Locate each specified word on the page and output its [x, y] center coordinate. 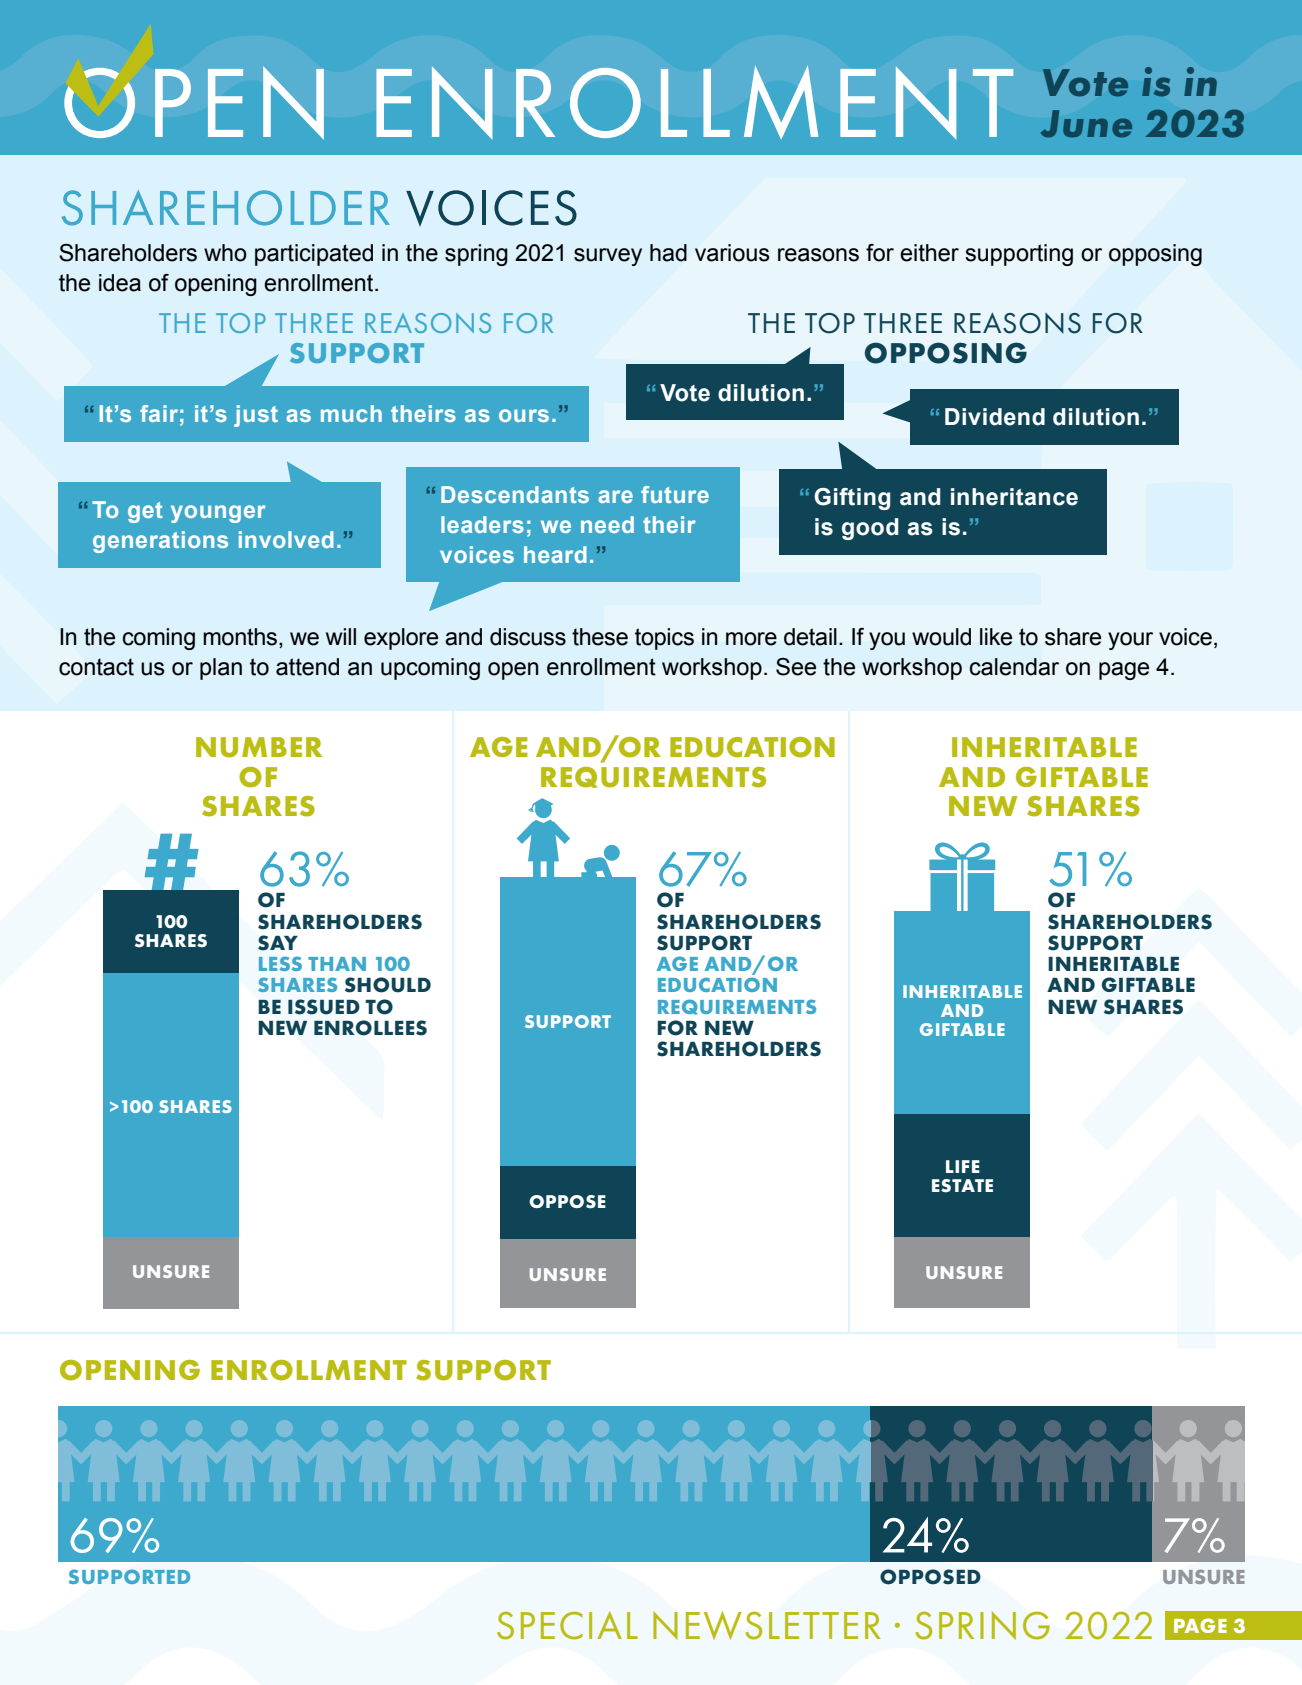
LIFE [963, 1166]
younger [218, 514]
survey [608, 257]
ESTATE [962, 1186]
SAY [278, 943]
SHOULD [388, 985]
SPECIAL [567, 1625]
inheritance [1014, 497]
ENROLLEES [370, 1028]
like [996, 637]
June [1086, 123]
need [607, 524]
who [225, 253]
